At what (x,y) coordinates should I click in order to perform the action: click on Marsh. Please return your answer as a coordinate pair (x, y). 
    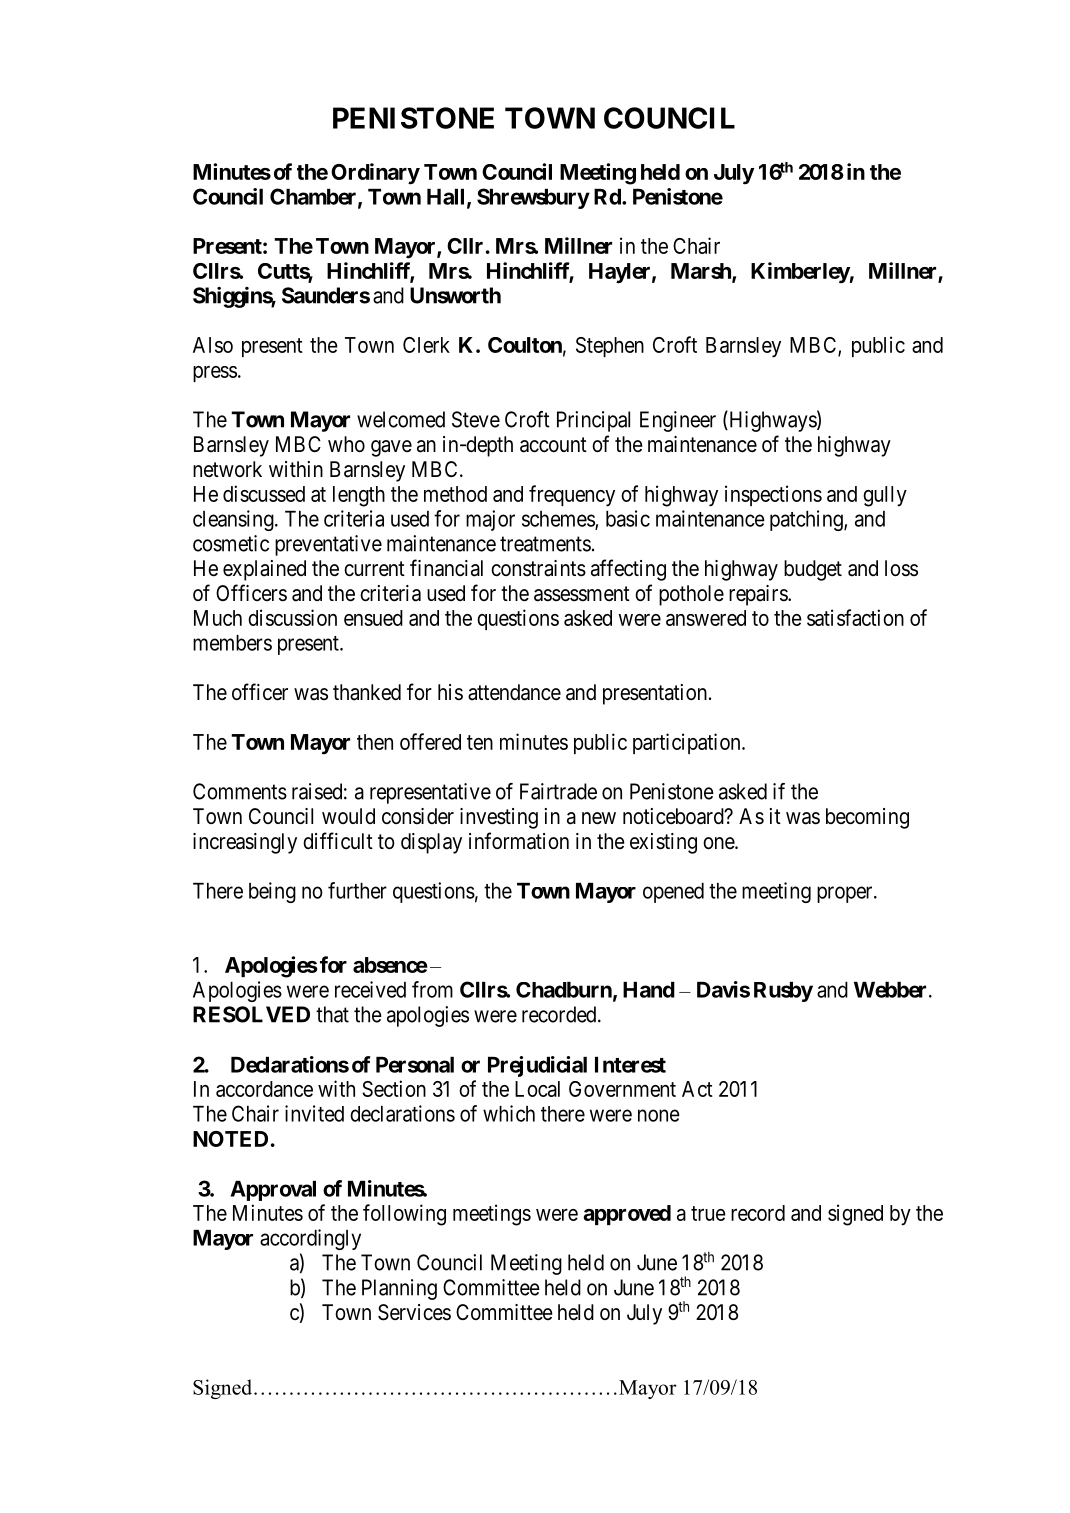
    Looking at the image, I should click on (702, 272).
